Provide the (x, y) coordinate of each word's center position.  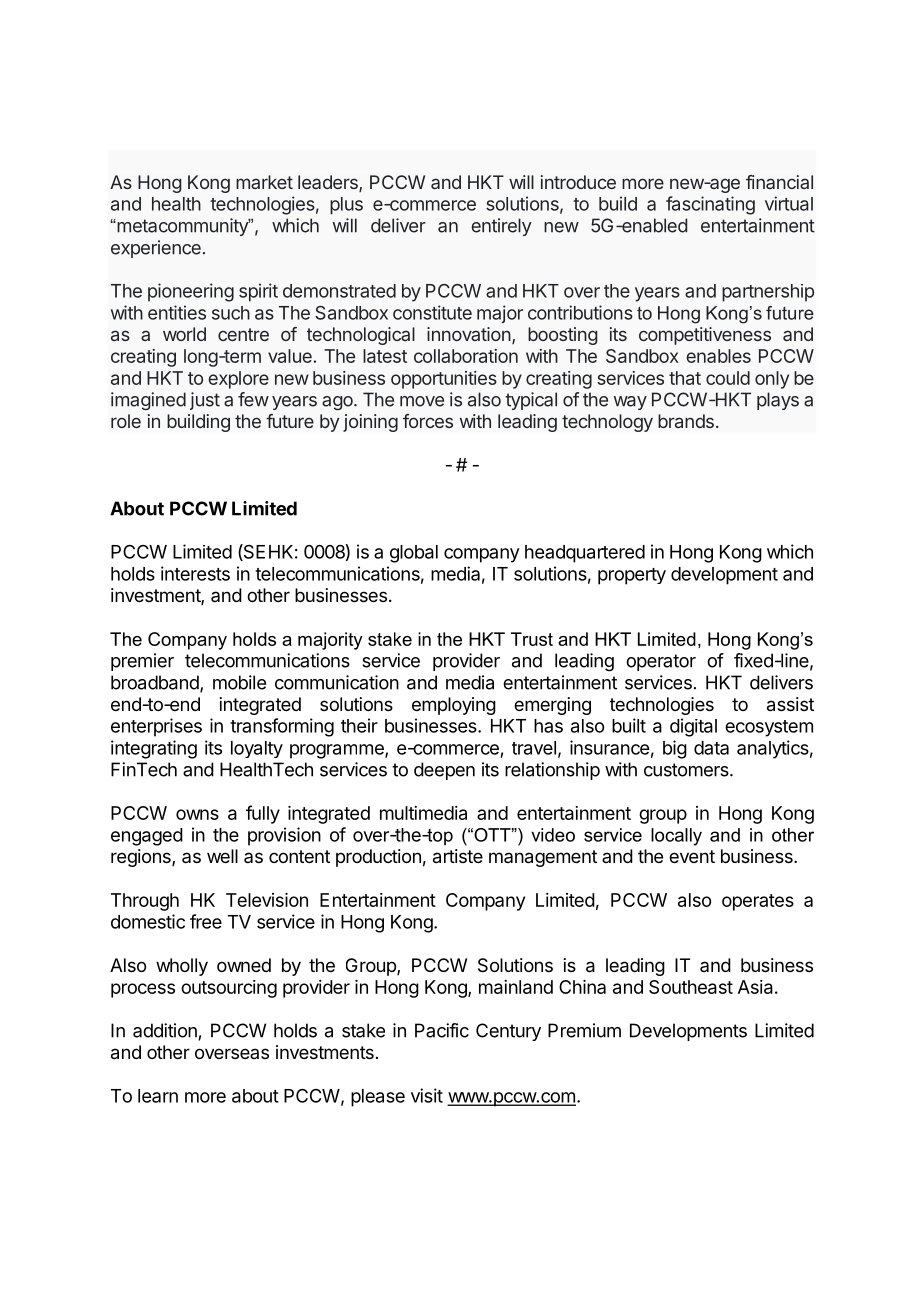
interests (195, 573)
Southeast (691, 987)
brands (686, 421)
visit (427, 1095)
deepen (444, 771)
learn (158, 1096)
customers (687, 770)
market (264, 182)
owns (197, 814)
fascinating (710, 205)
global (414, 554)
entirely (501, 227)
